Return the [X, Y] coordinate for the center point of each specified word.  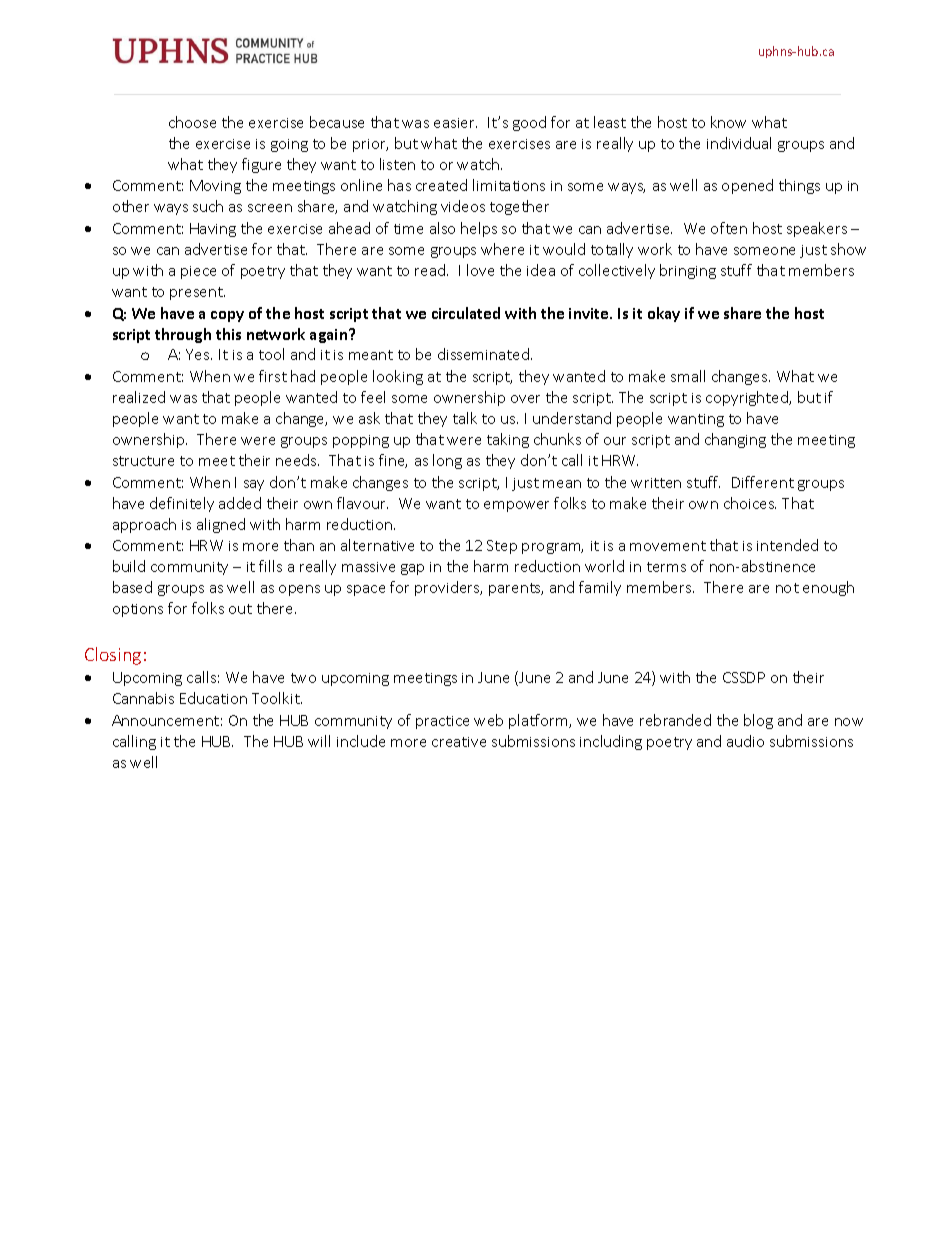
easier [455, 123]
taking [508, 440]
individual [739, 143]
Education [213, 698]
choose [192, 122]
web [488, 720]
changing [735, 440]
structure [143, 461]
